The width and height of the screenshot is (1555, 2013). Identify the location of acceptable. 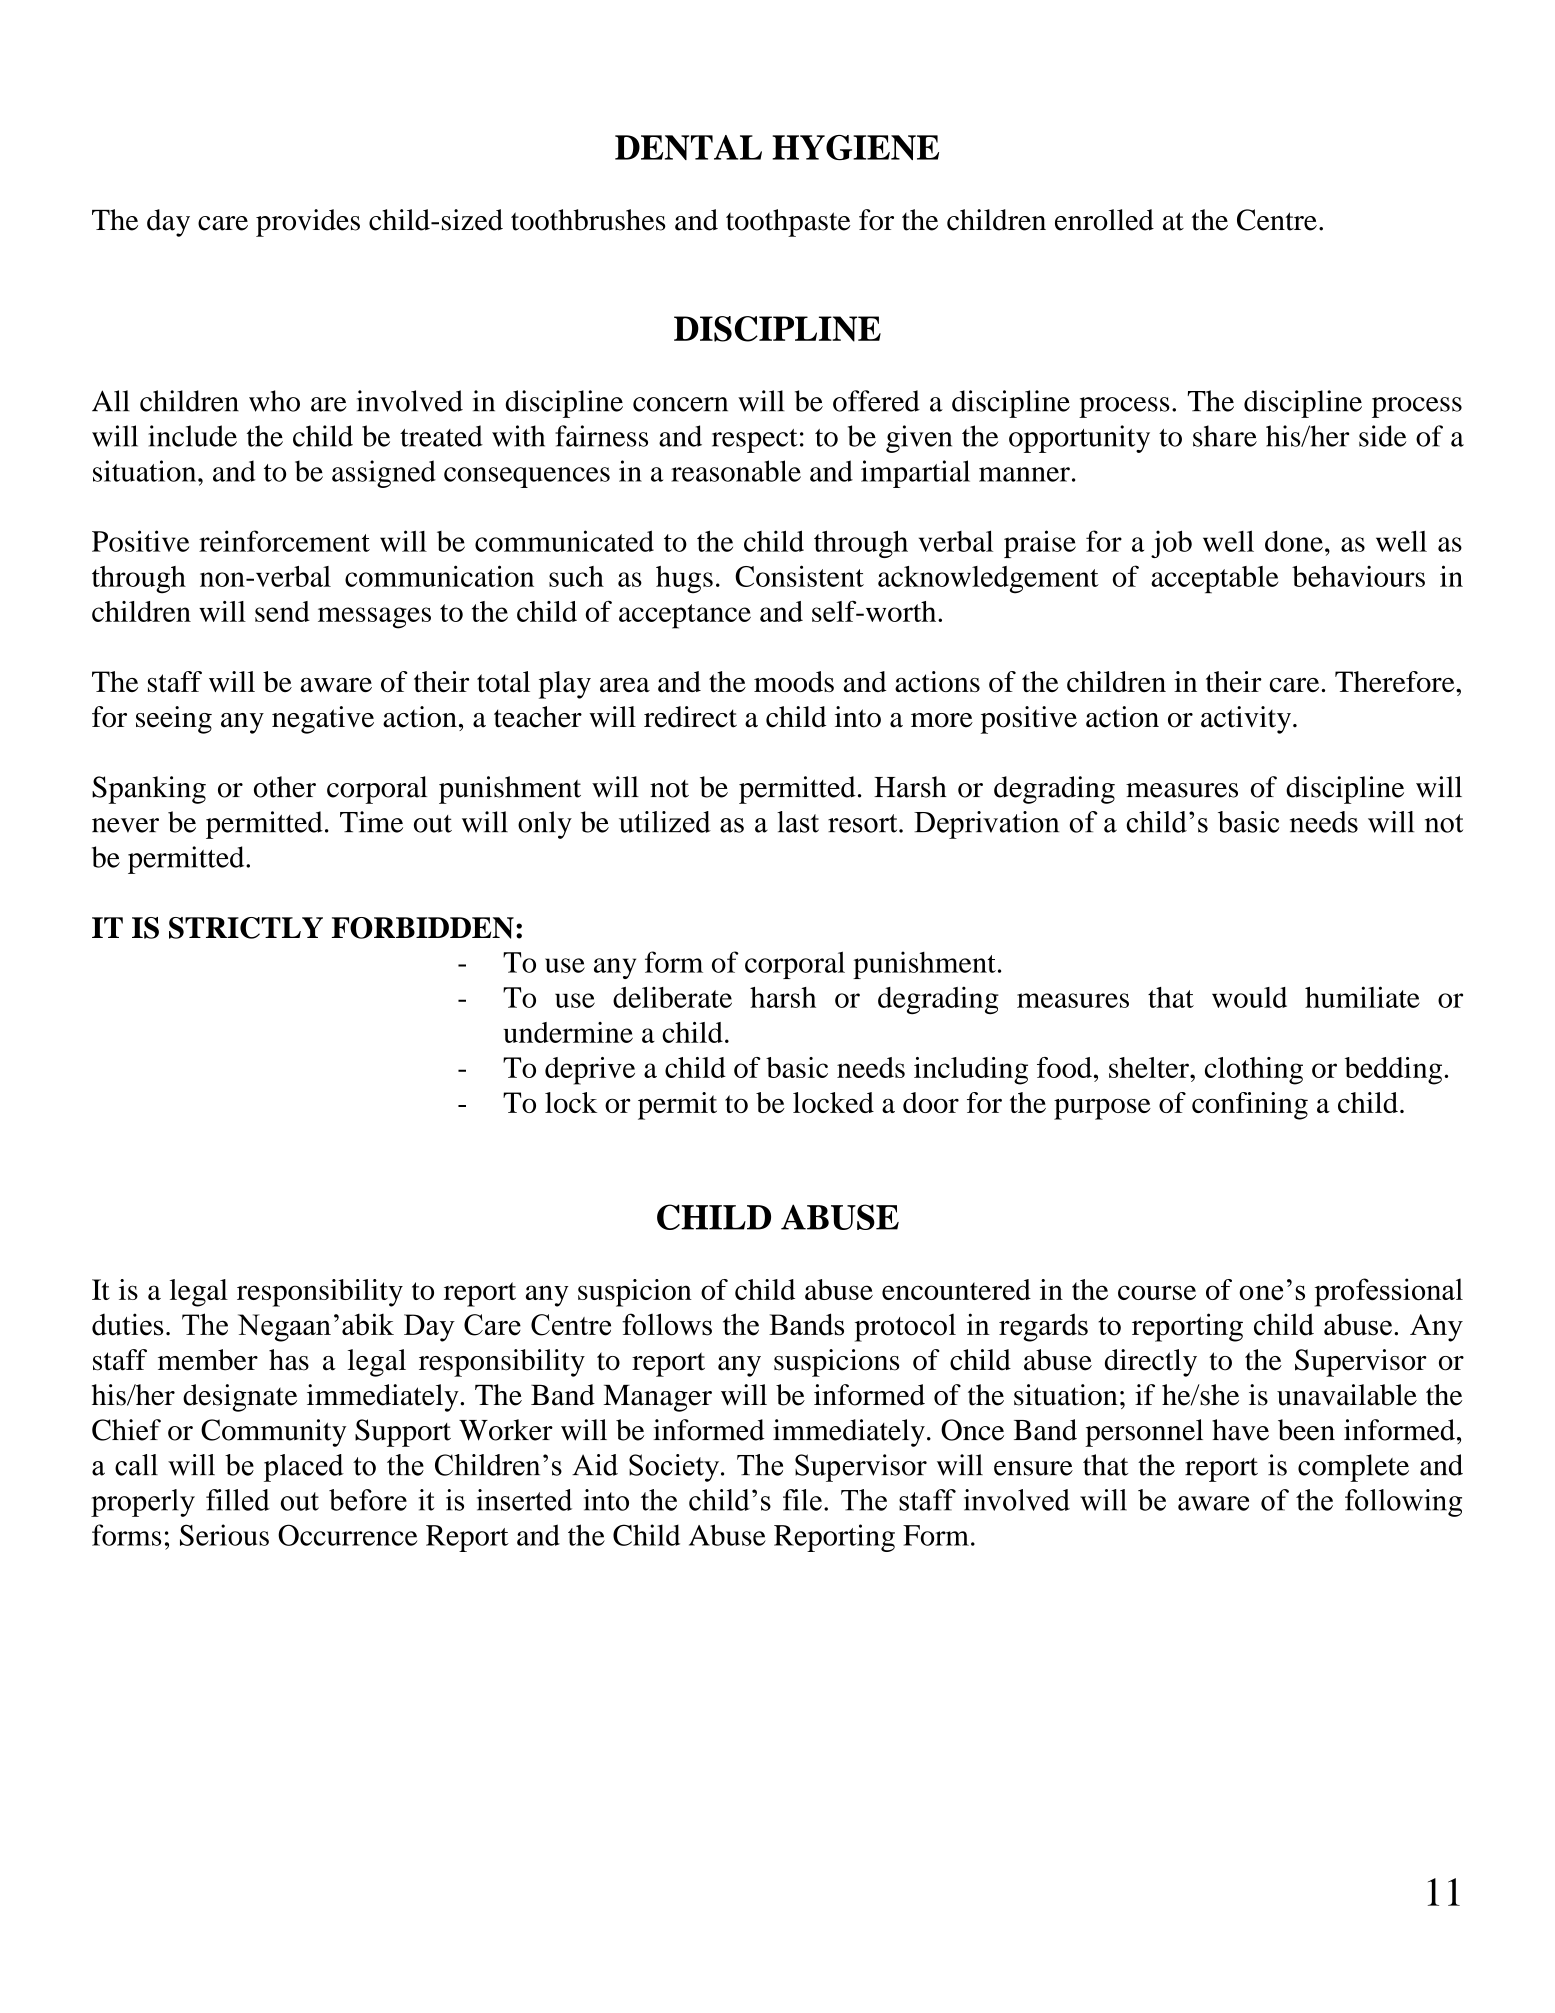
(1214, 579).
